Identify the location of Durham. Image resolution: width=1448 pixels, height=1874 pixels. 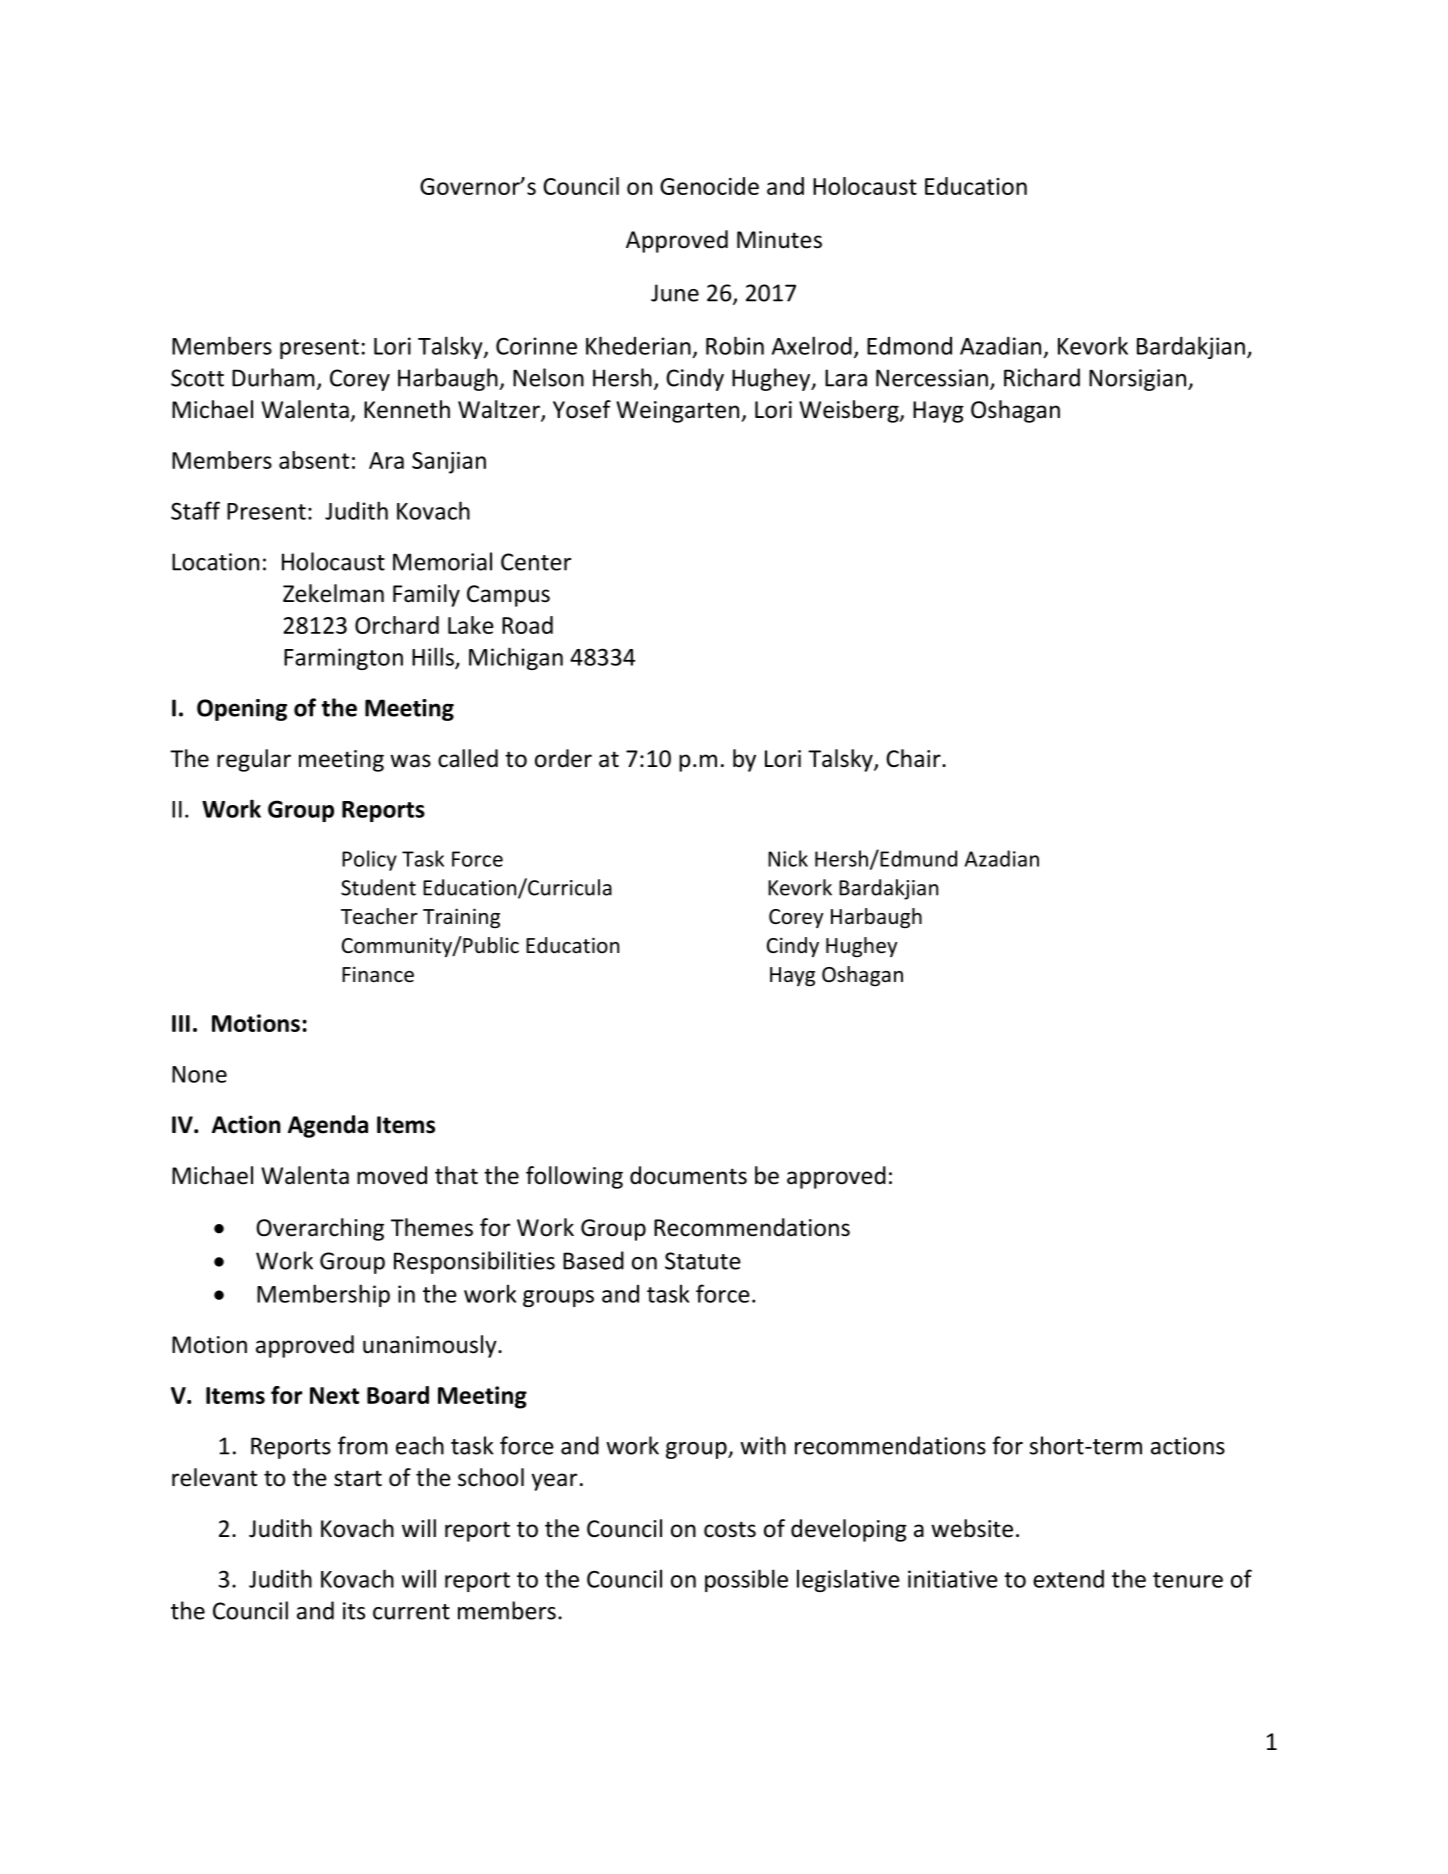
(273, 377).
